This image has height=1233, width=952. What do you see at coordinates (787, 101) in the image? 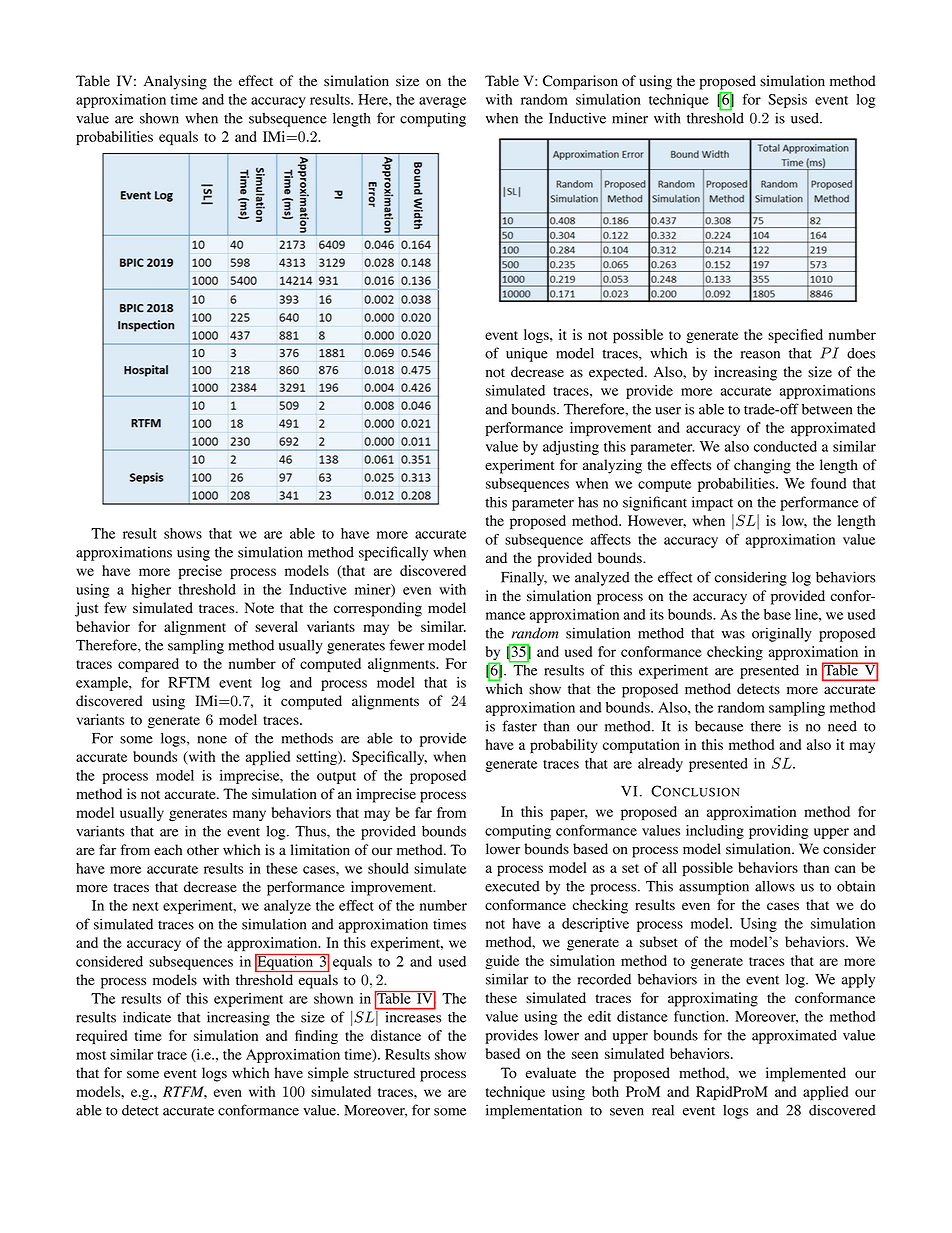
I see `Sepsis` at bounding box center [787, 101].
